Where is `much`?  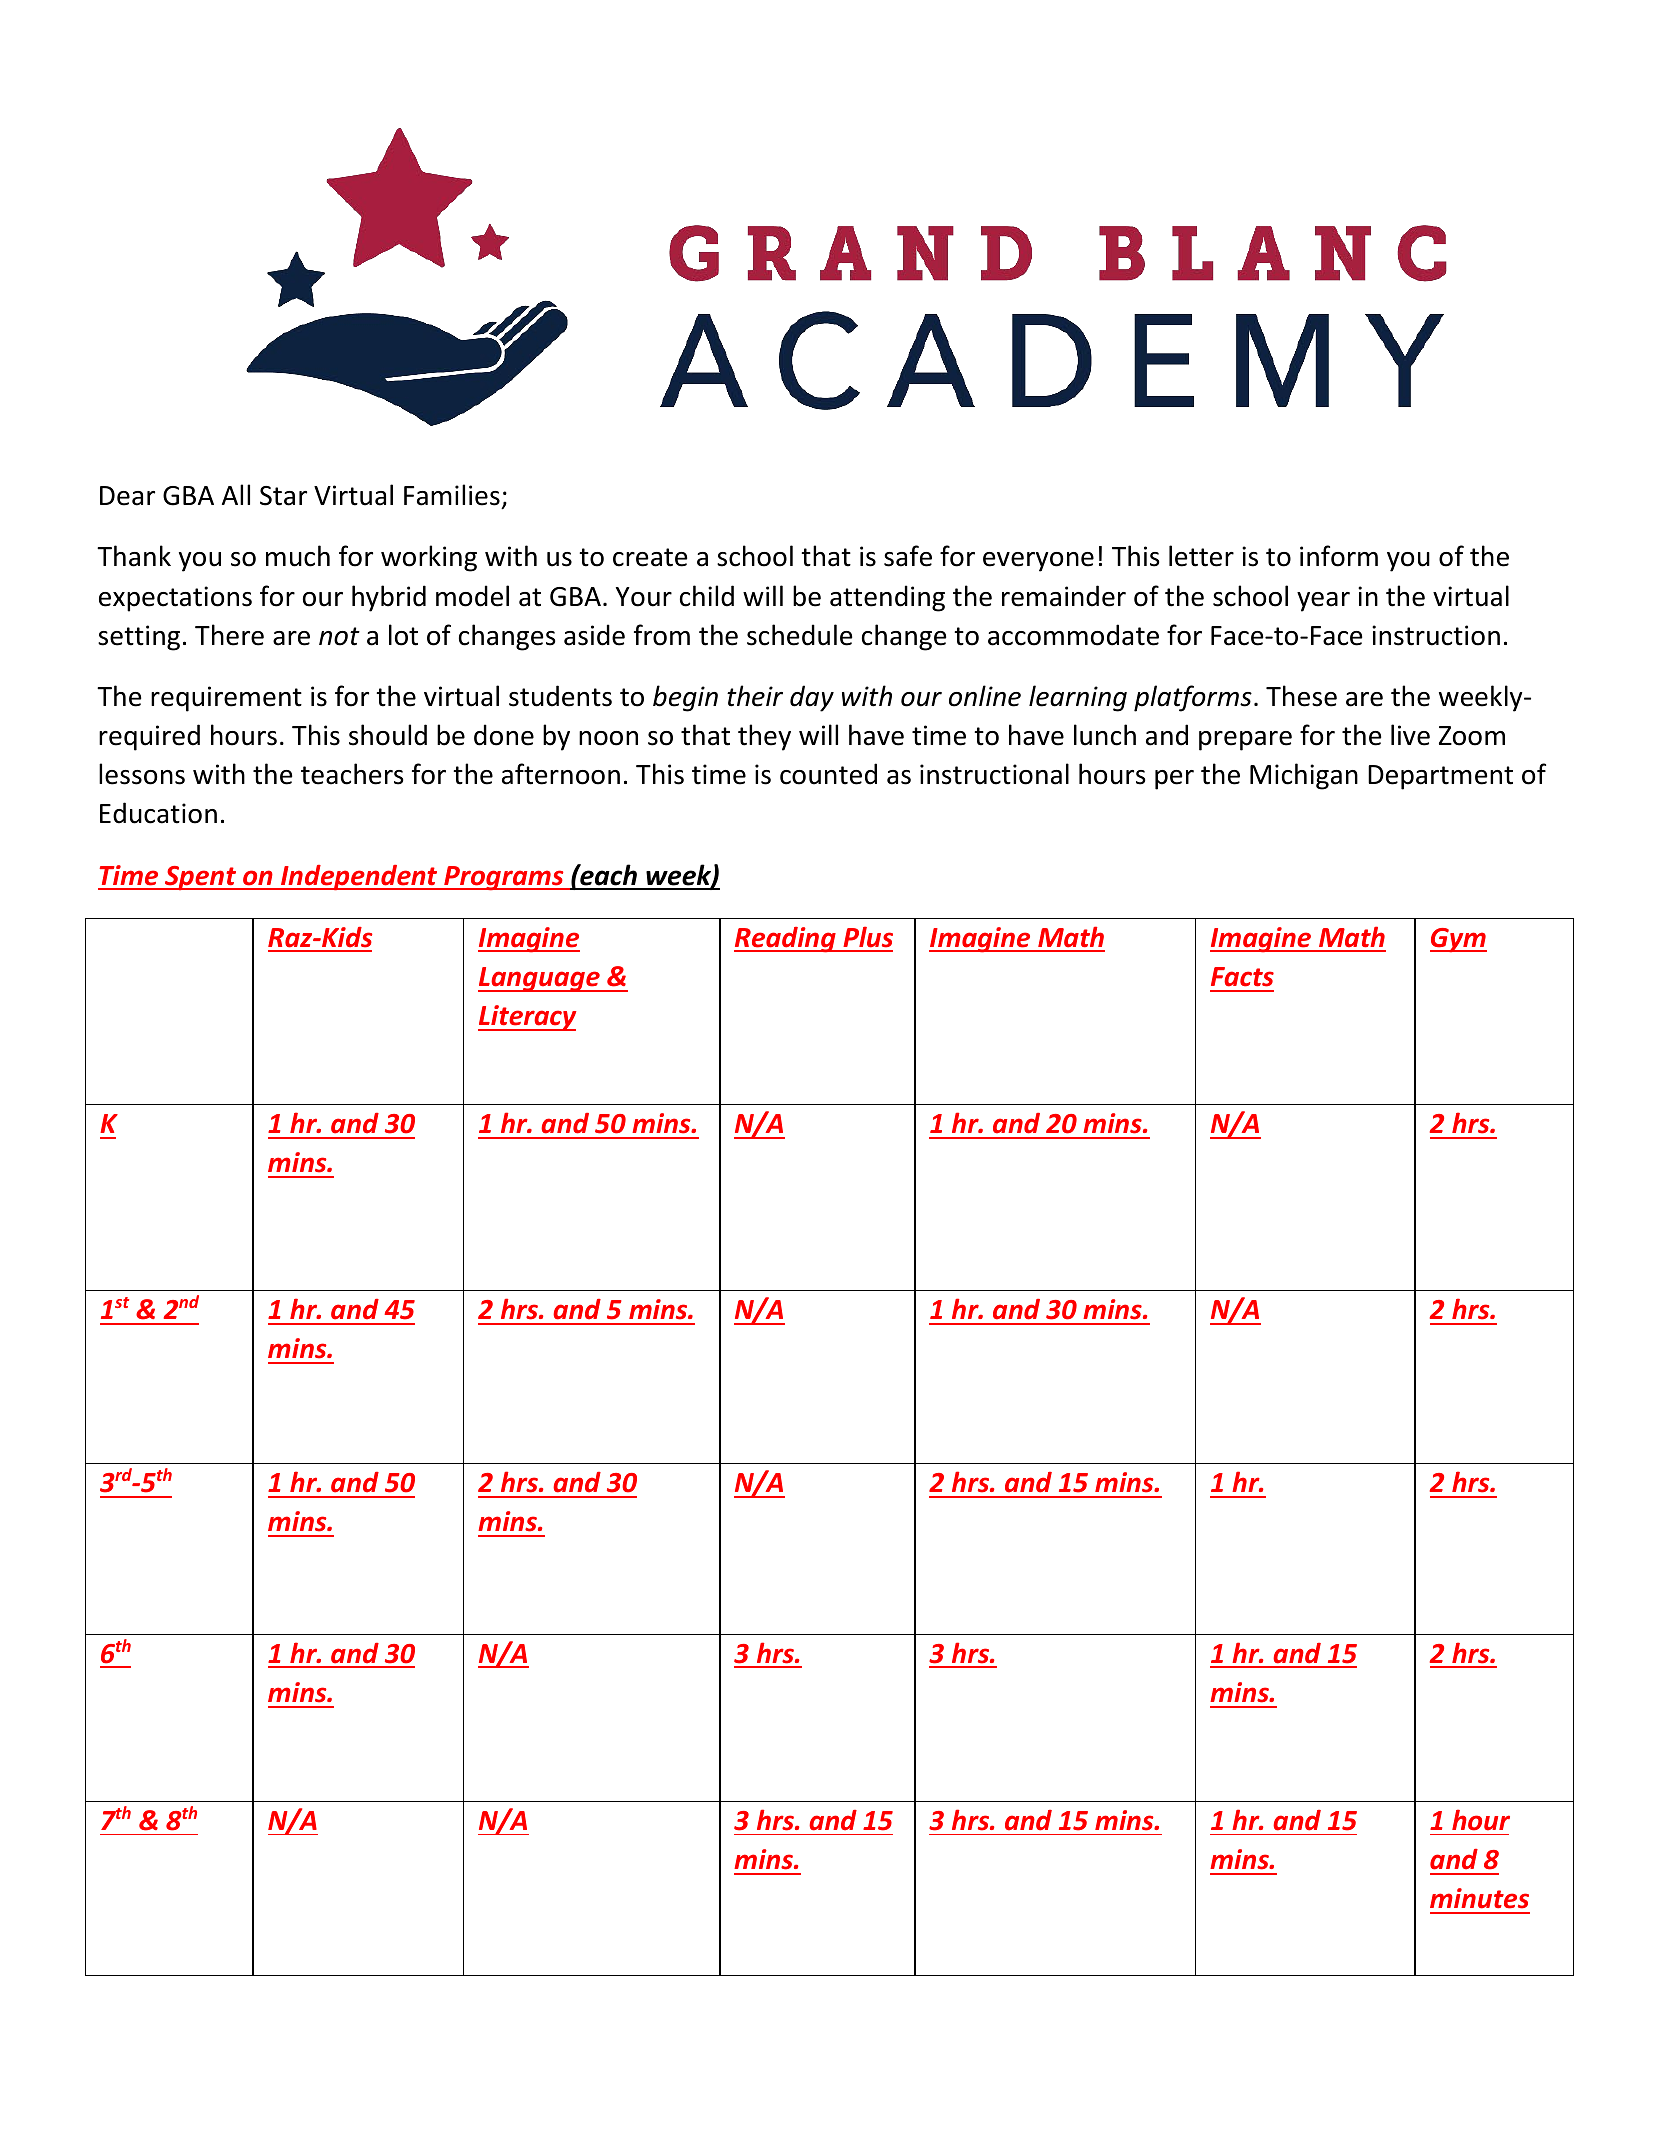
much is located at coordinates (298, 556).
